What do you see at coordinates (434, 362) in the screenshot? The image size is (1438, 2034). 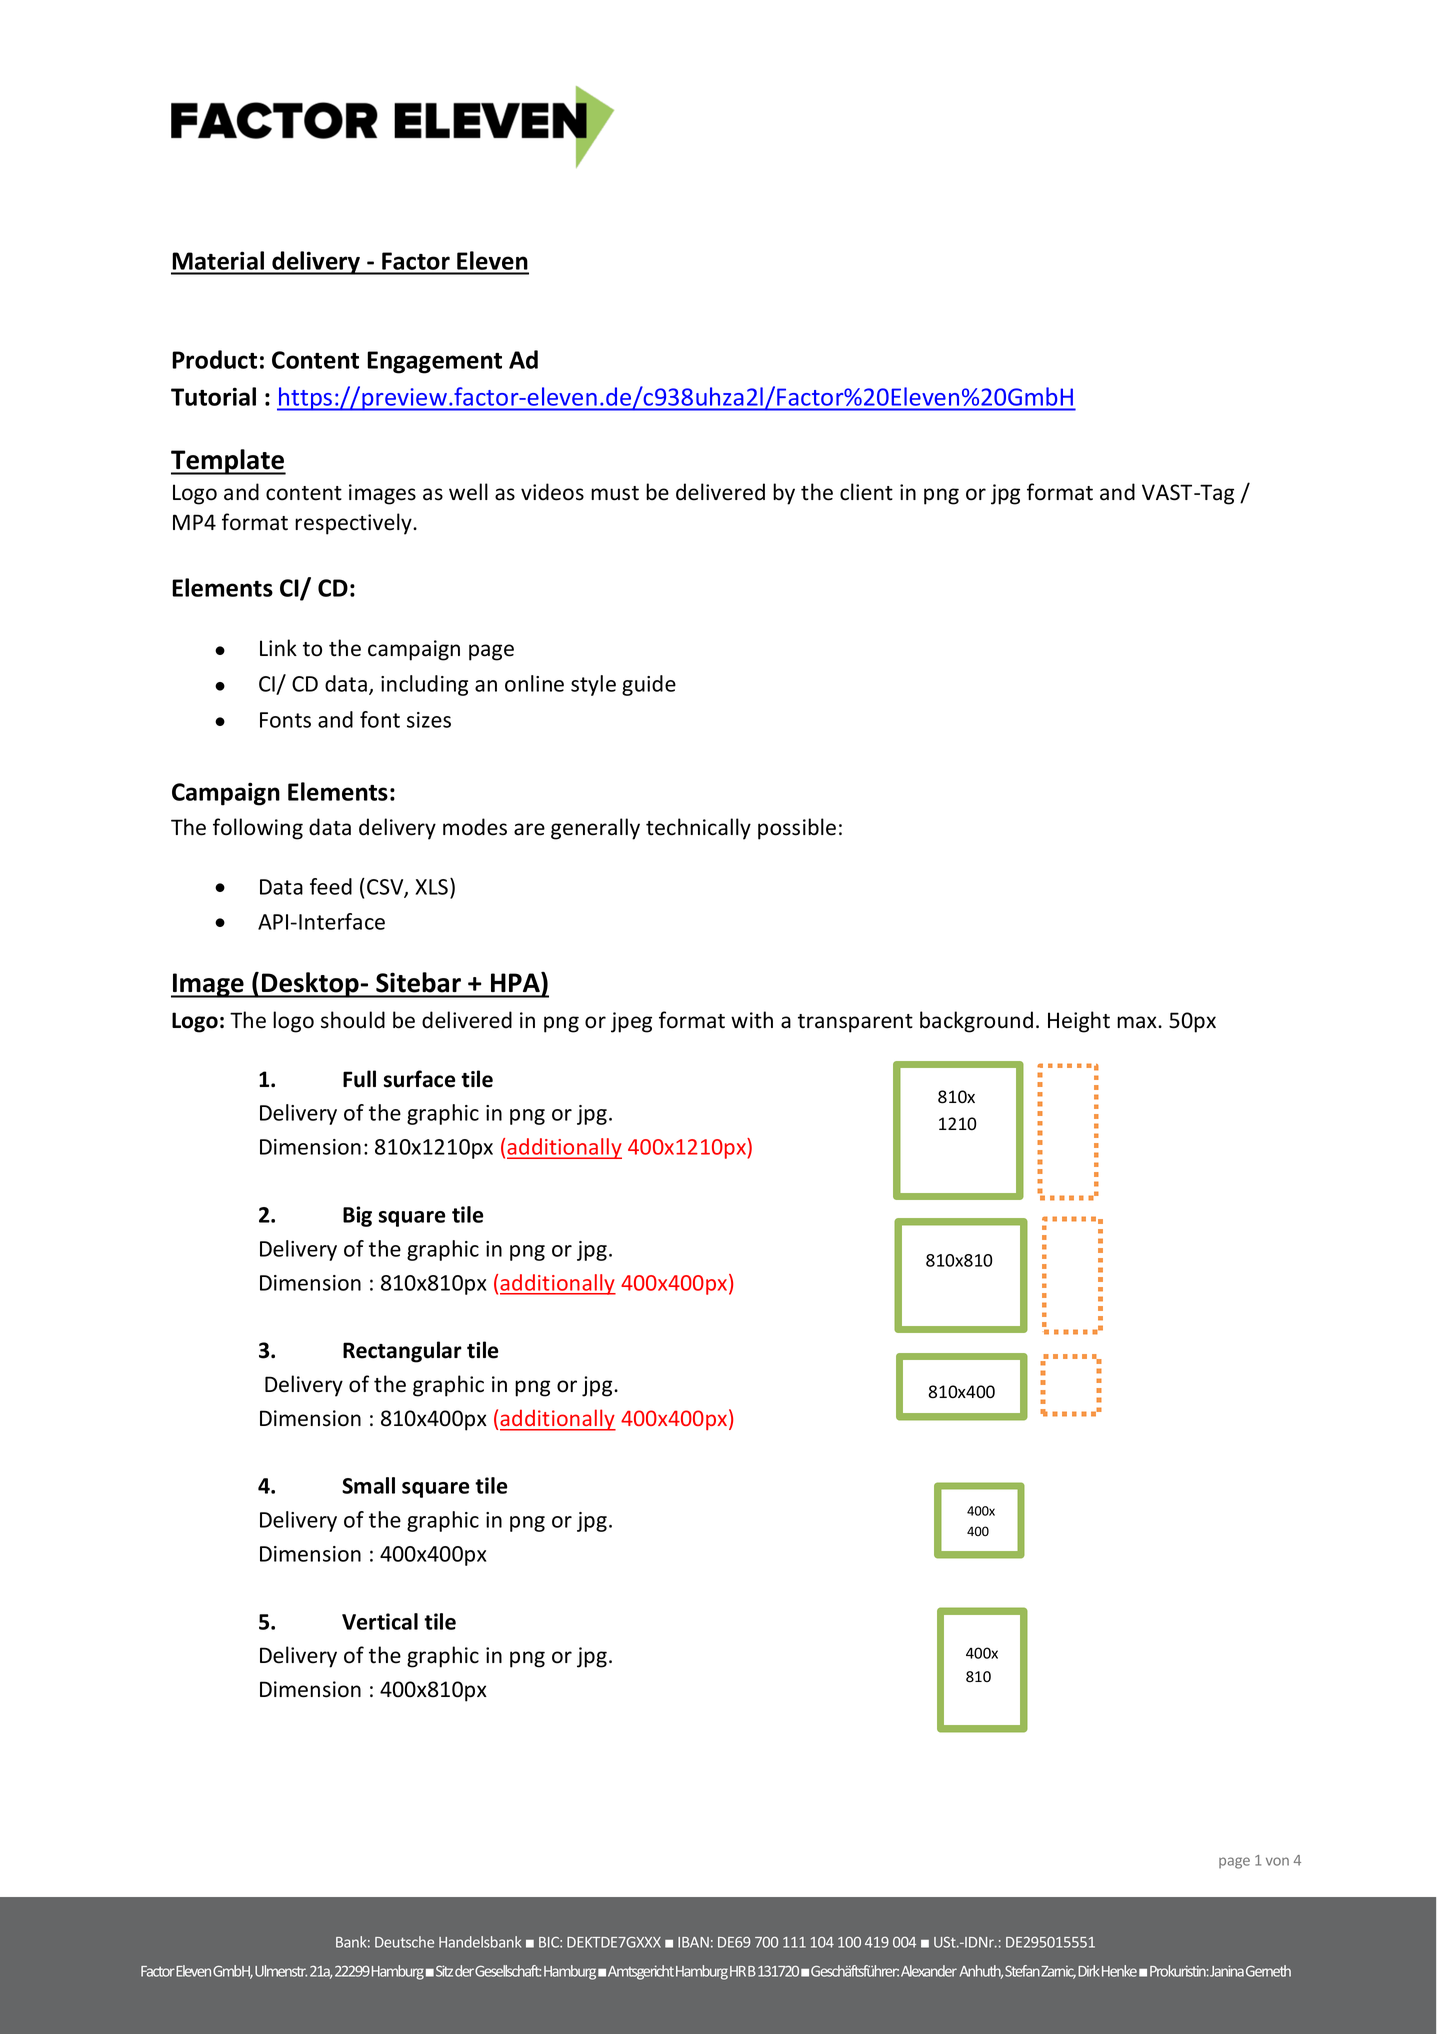 I see `Engagement` at bounding box center [434, 362].
